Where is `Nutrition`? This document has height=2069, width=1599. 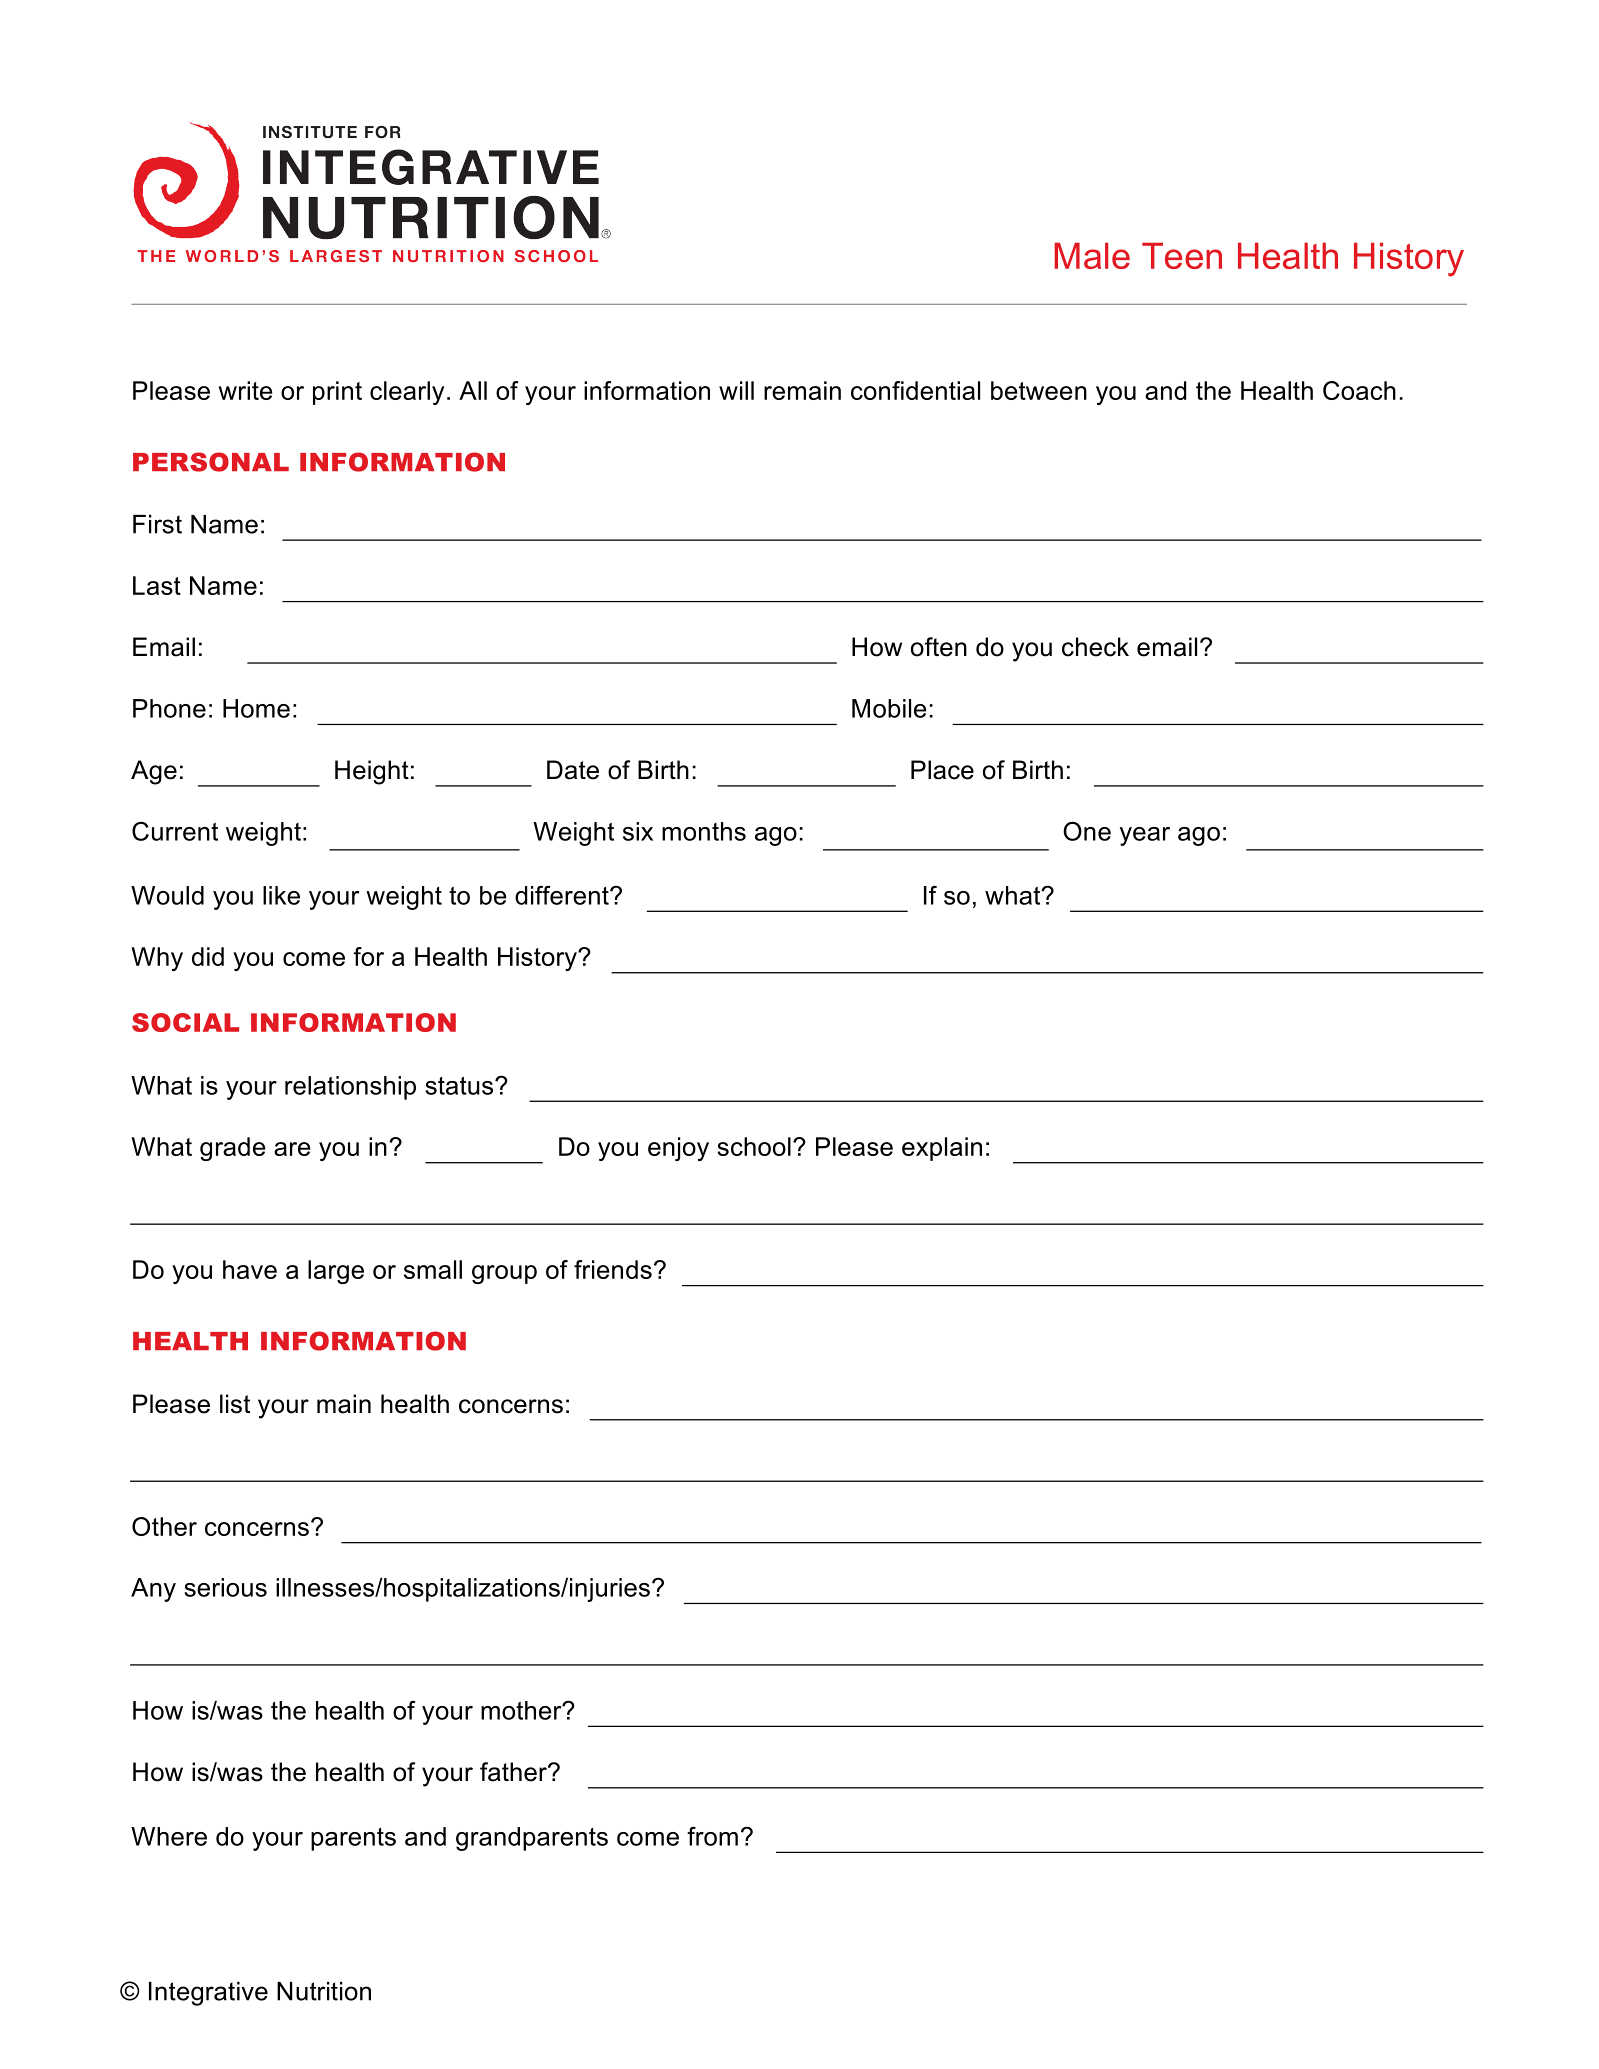 Nutrition is located at coordinates (324, 1991).
